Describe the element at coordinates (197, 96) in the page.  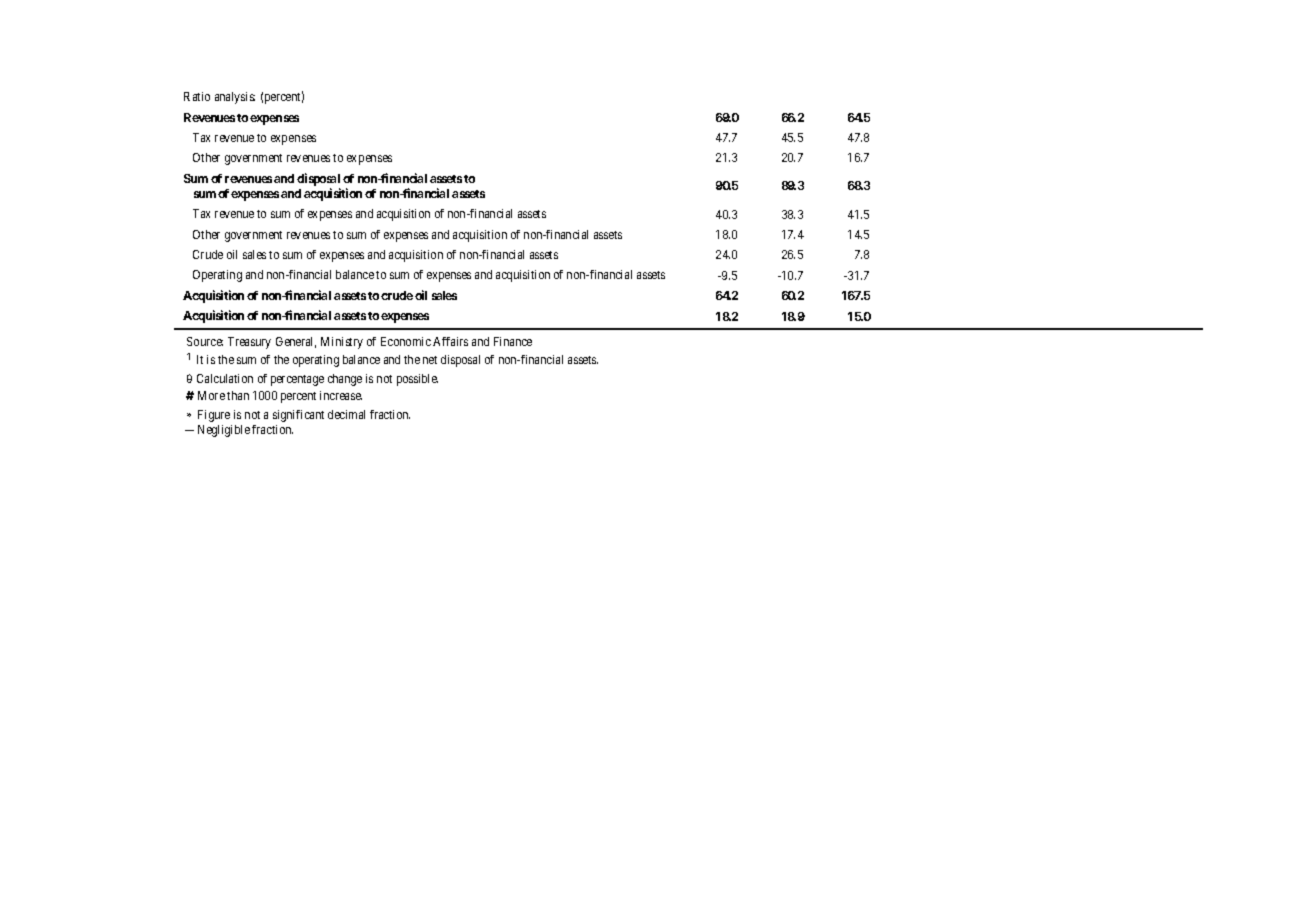
I see `Ratio` at that location.
